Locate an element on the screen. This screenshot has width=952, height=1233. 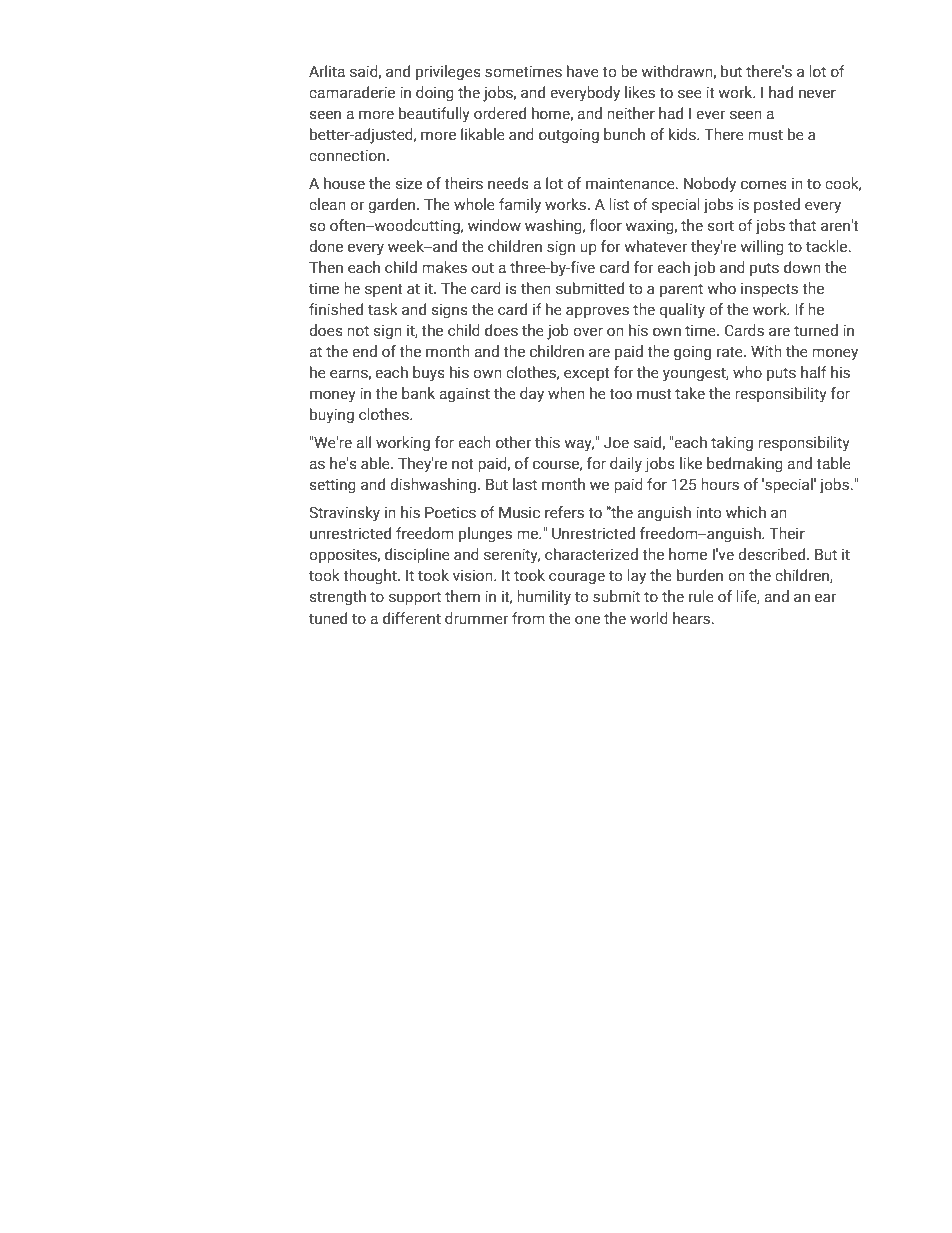
humility is located at coordinates (544, 598).
